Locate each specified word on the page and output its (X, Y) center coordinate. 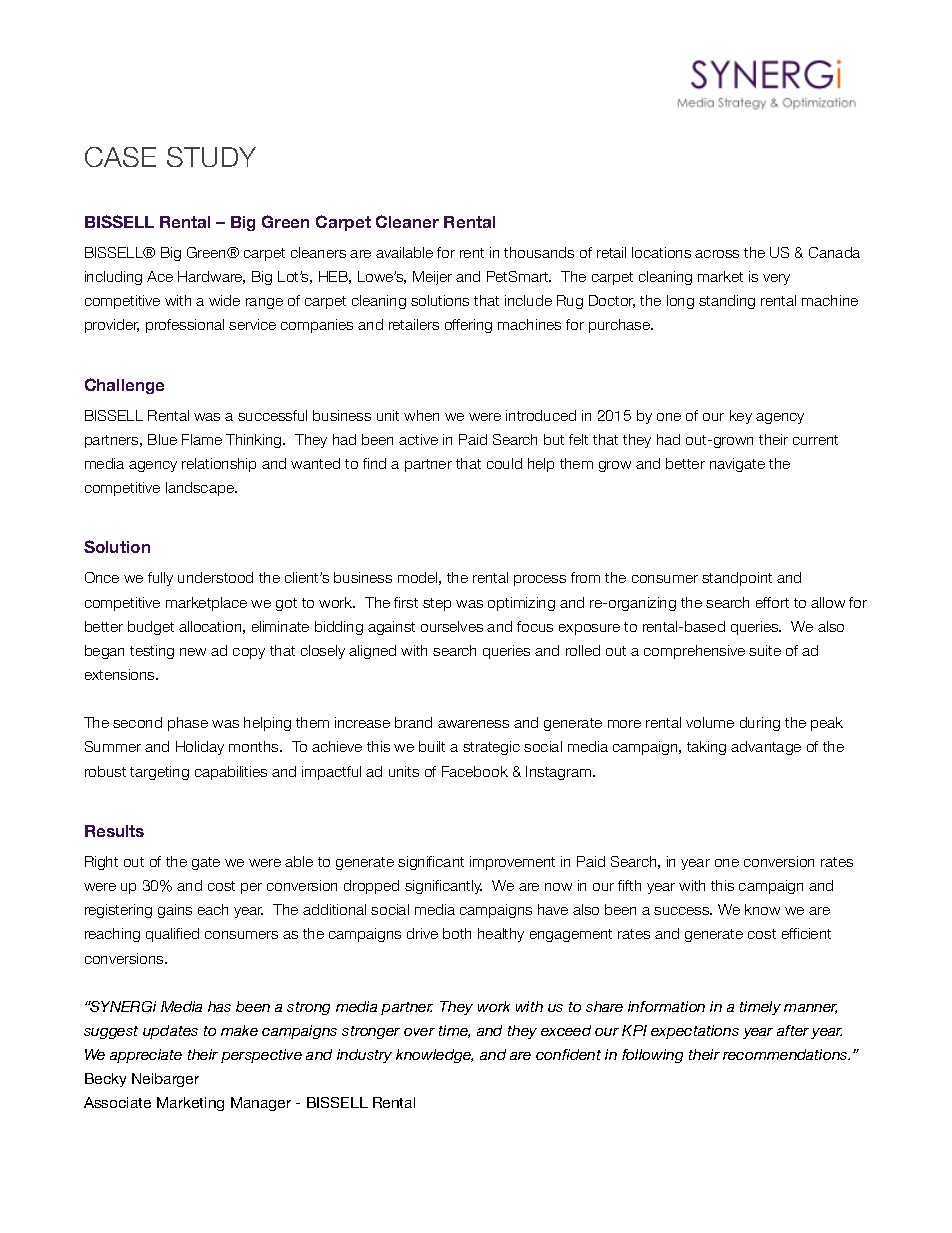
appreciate (146, 1056)
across (717, 254)
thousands (539, 252)
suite (765, 650)
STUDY (211, 157)
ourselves (452, 626)
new (193, 652)
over (419, 1032)
